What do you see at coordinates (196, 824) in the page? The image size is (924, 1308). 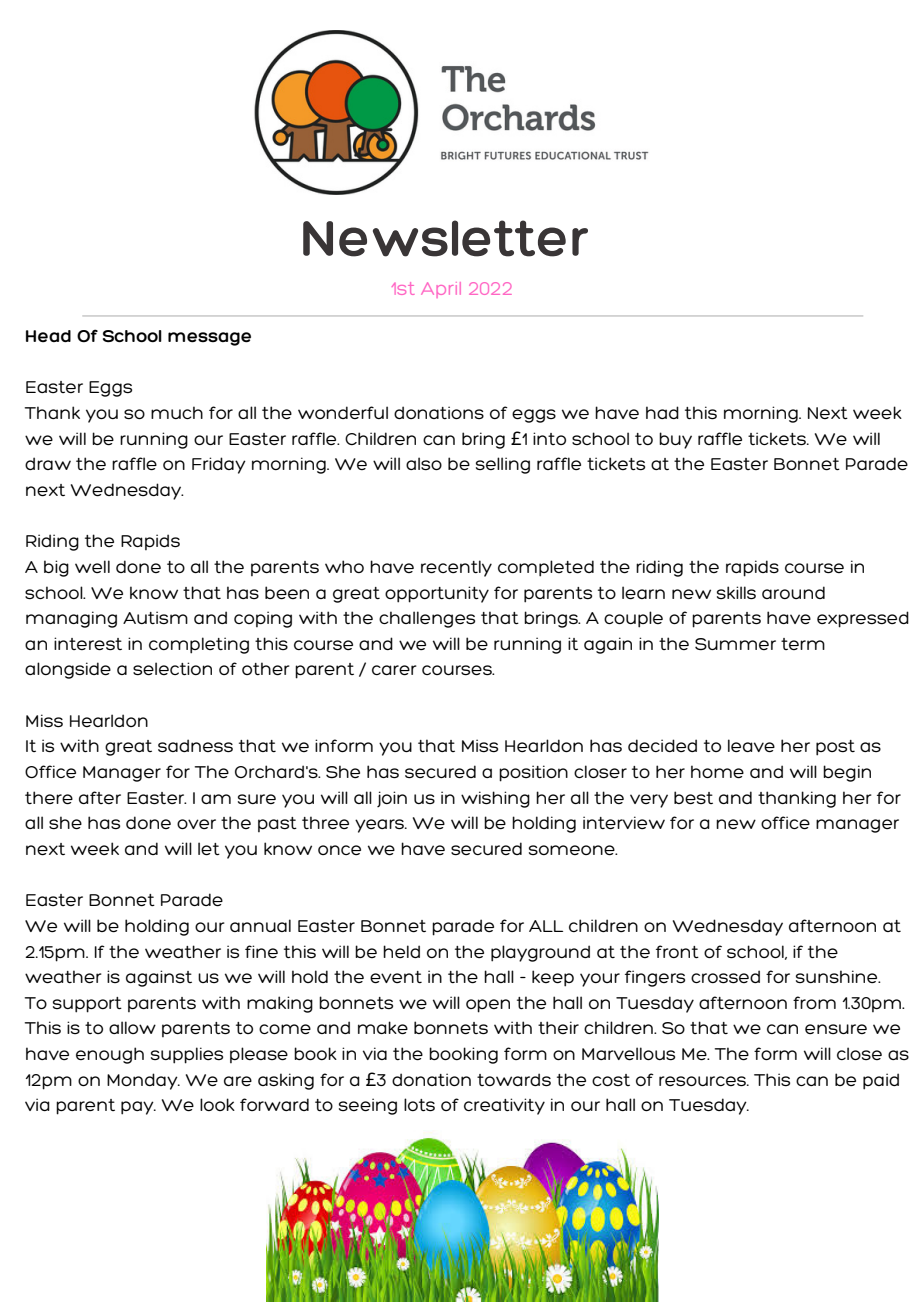 I see `over` at bounding box center [196, 824].
